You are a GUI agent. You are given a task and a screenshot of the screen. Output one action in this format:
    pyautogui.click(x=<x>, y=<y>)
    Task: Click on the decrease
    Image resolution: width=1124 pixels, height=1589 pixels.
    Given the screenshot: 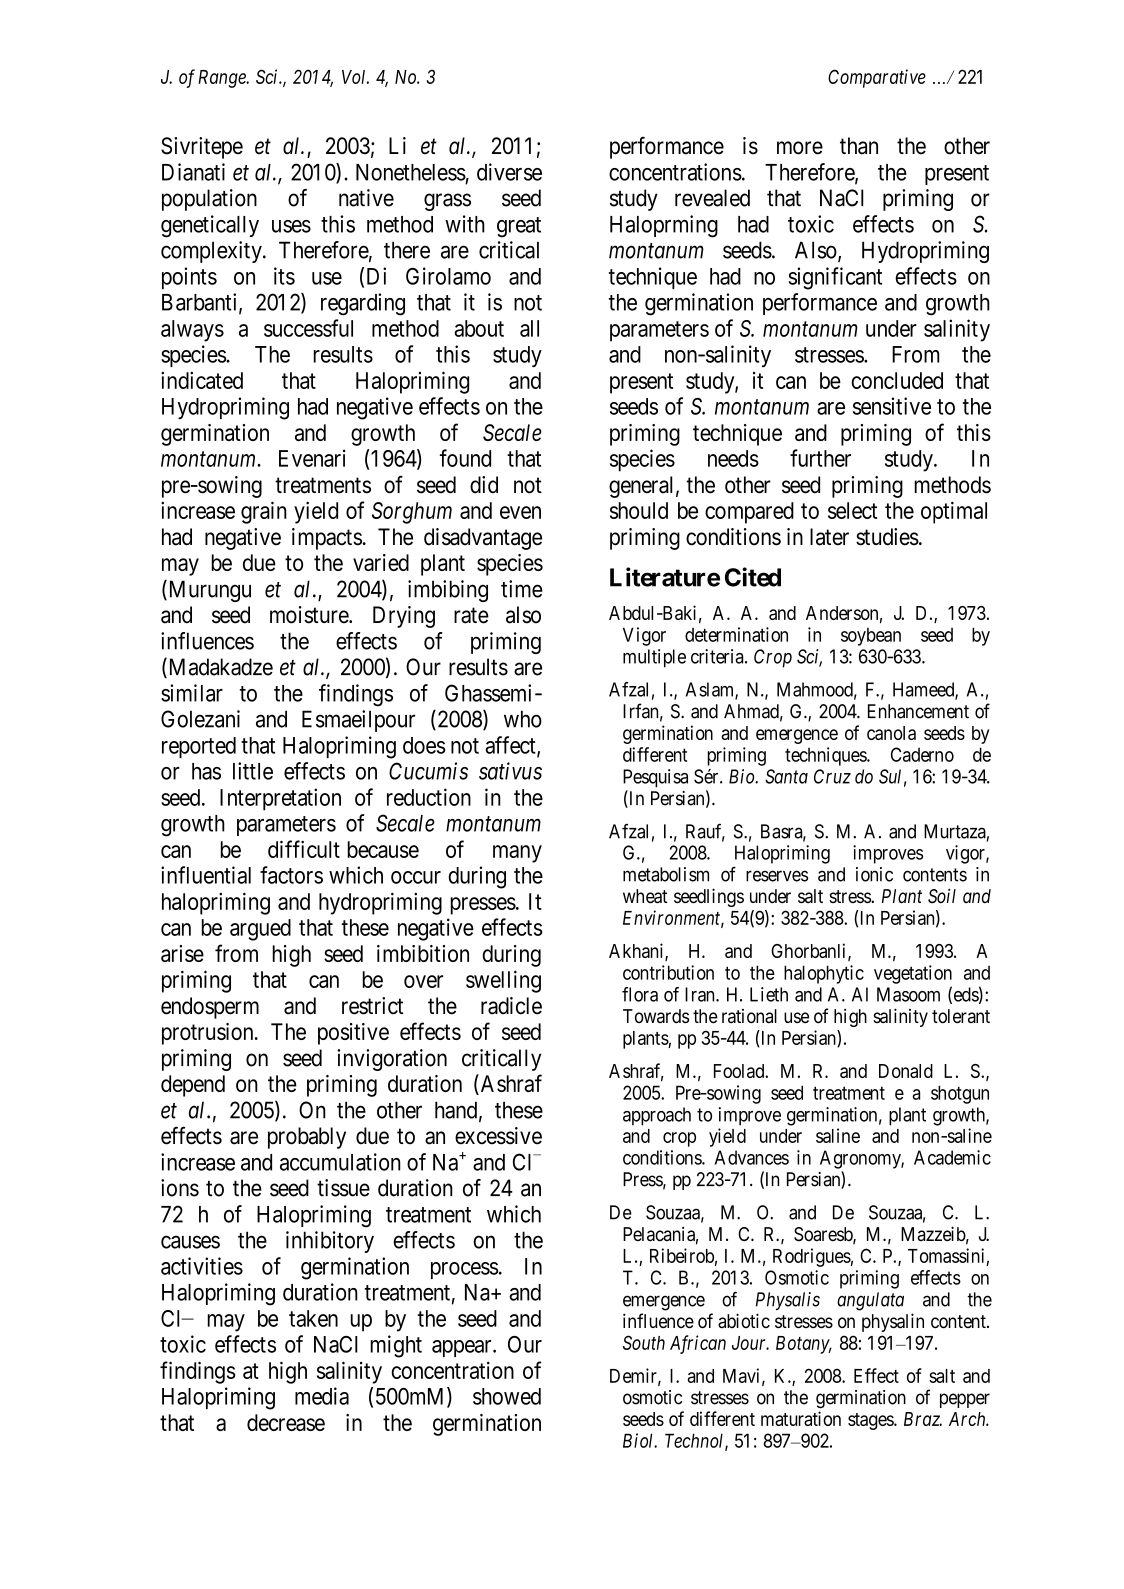 What is the action you would take?
    pyautogui.click(x=286, y=1422)
